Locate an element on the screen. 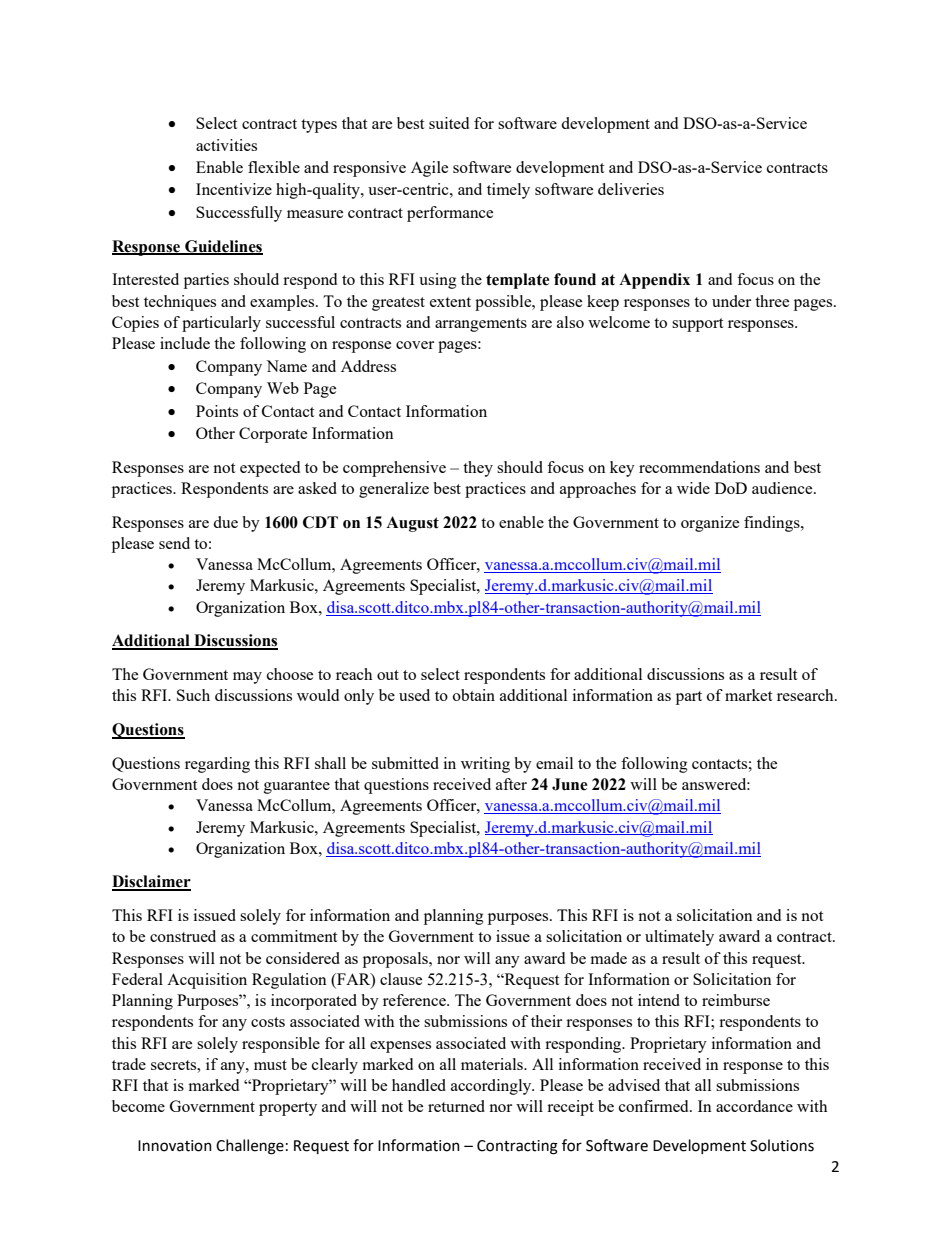 The height and width of the screenshot is (1233, 952). market is located at coordinates (748, 695).
